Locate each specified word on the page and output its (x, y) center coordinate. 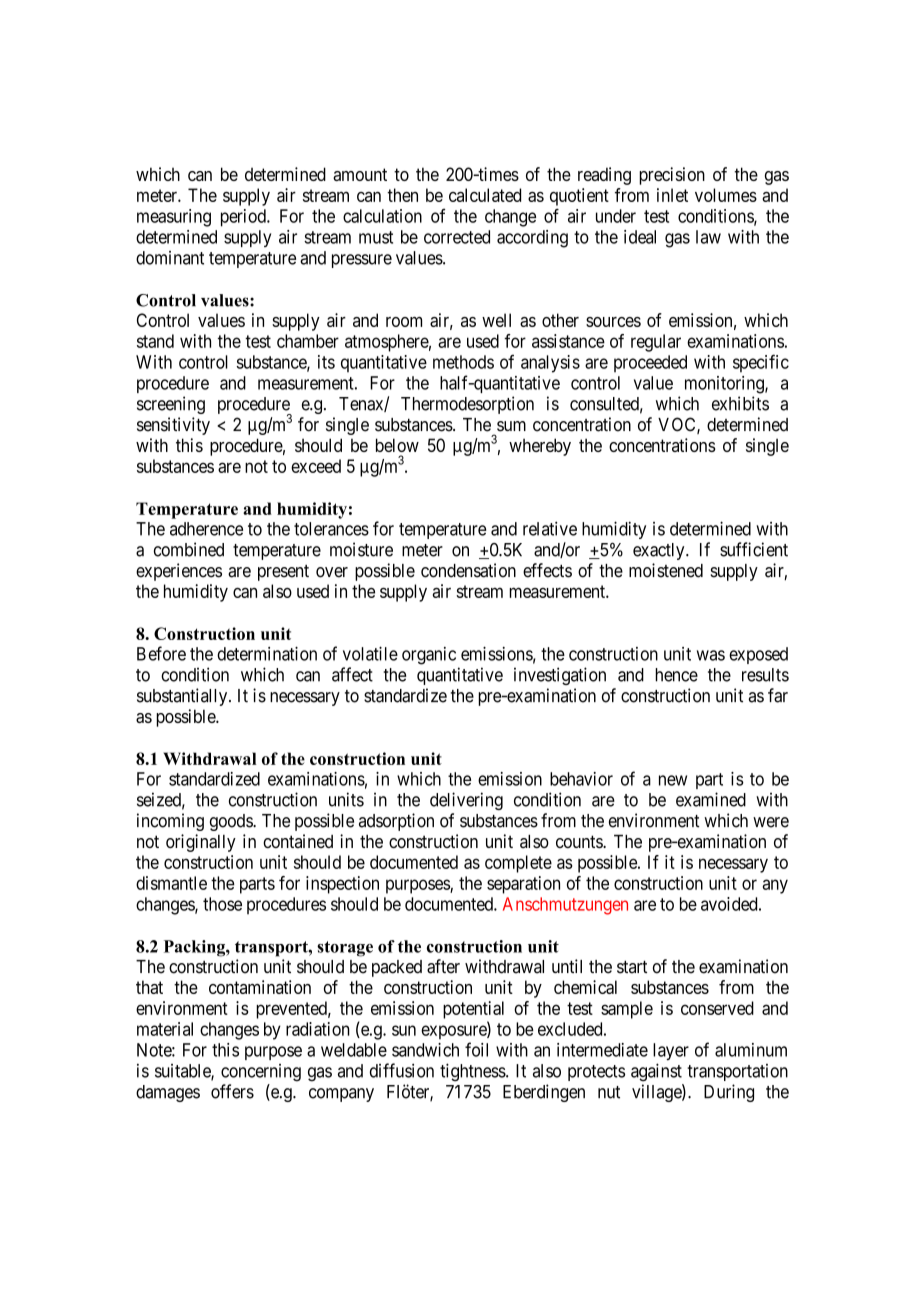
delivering (466, 801)
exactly (660, 551)
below (397, 445)
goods (232, 822)
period (244, 218)
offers (232, 1091)
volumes (726, 195)
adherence (206, 529)
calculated (485, 195)
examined (711, 799)
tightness (473, 1072)
